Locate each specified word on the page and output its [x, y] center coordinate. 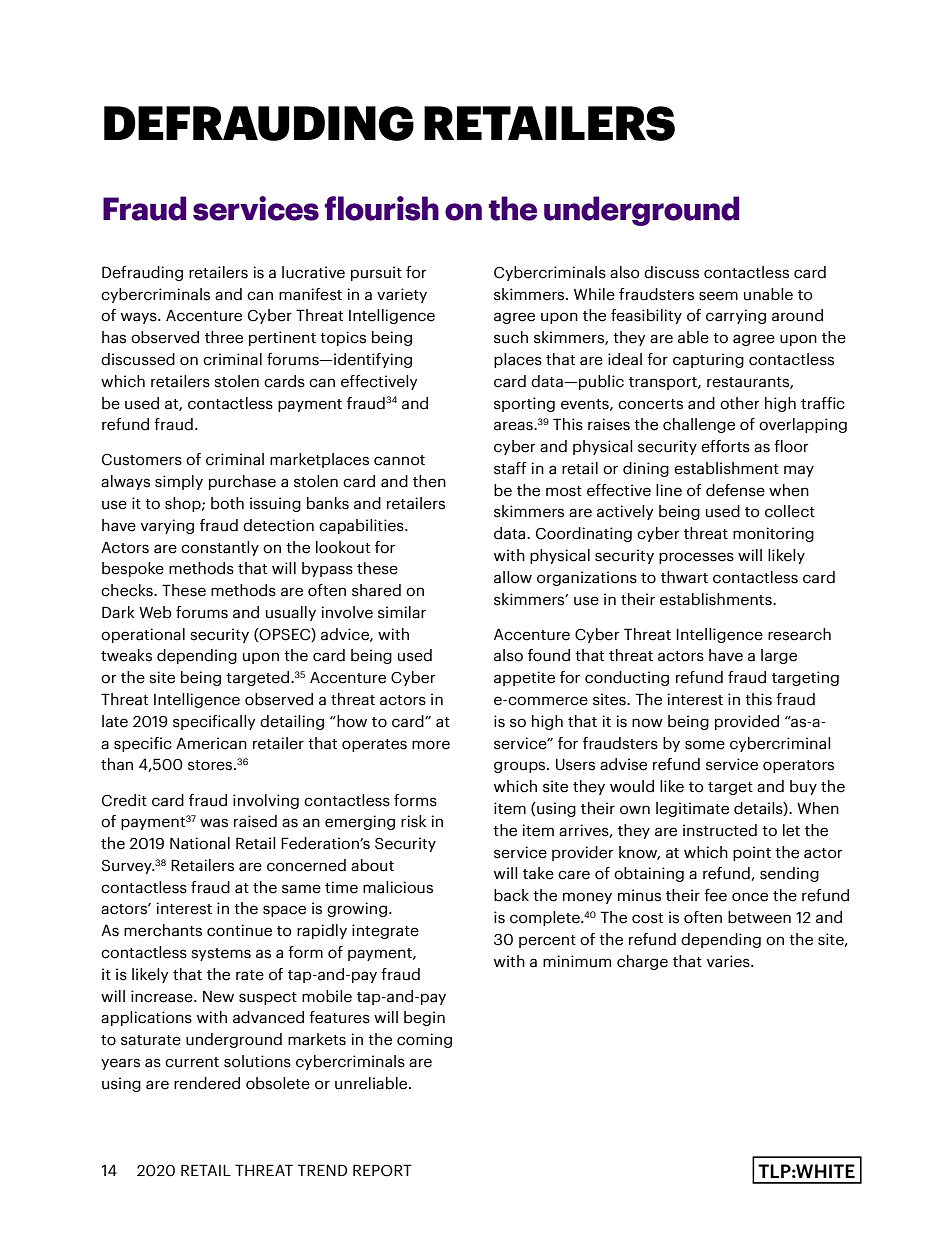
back [511, 895]
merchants [163, 930]
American [211, 743]
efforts [725, 446]
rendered [207, 1083]
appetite [524, 678]
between [759, 917]
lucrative [313, 272]
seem [718, 296]
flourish [382, 208]
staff [510, 468]
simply [179, 482]
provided [747, 722]
